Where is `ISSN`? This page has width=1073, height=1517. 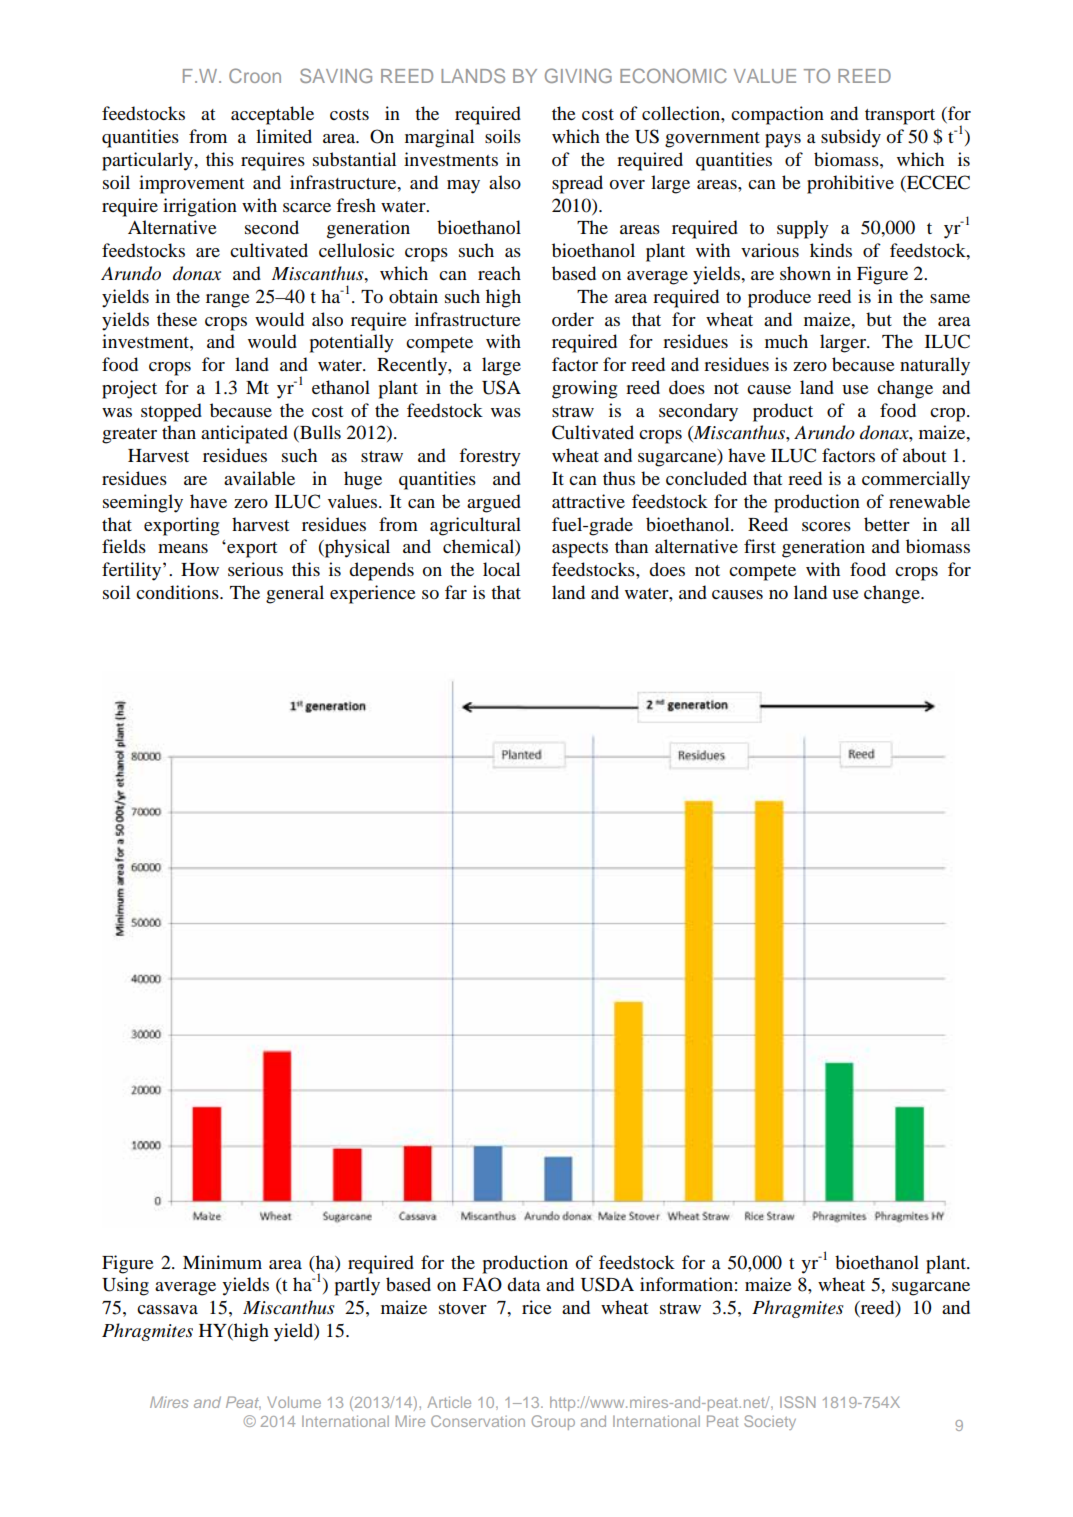 ISSN is located at coordinates (797, 1402).
